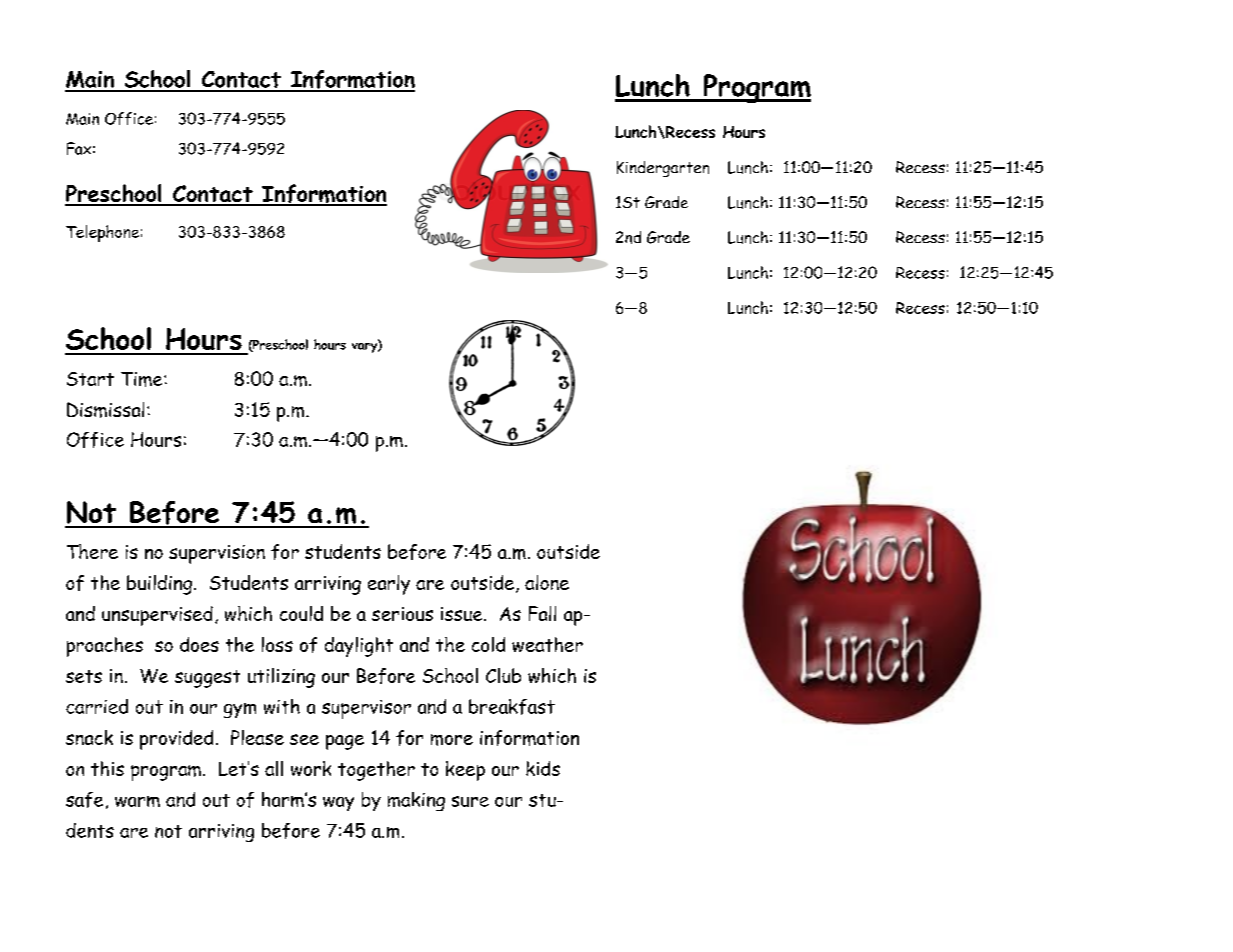 Image resolution: width=1233 pixels, height=952 pixels. What do you see at coordinates (105, 410) in the document?
I see `Dismissal` at bounding box center [105, 410].
